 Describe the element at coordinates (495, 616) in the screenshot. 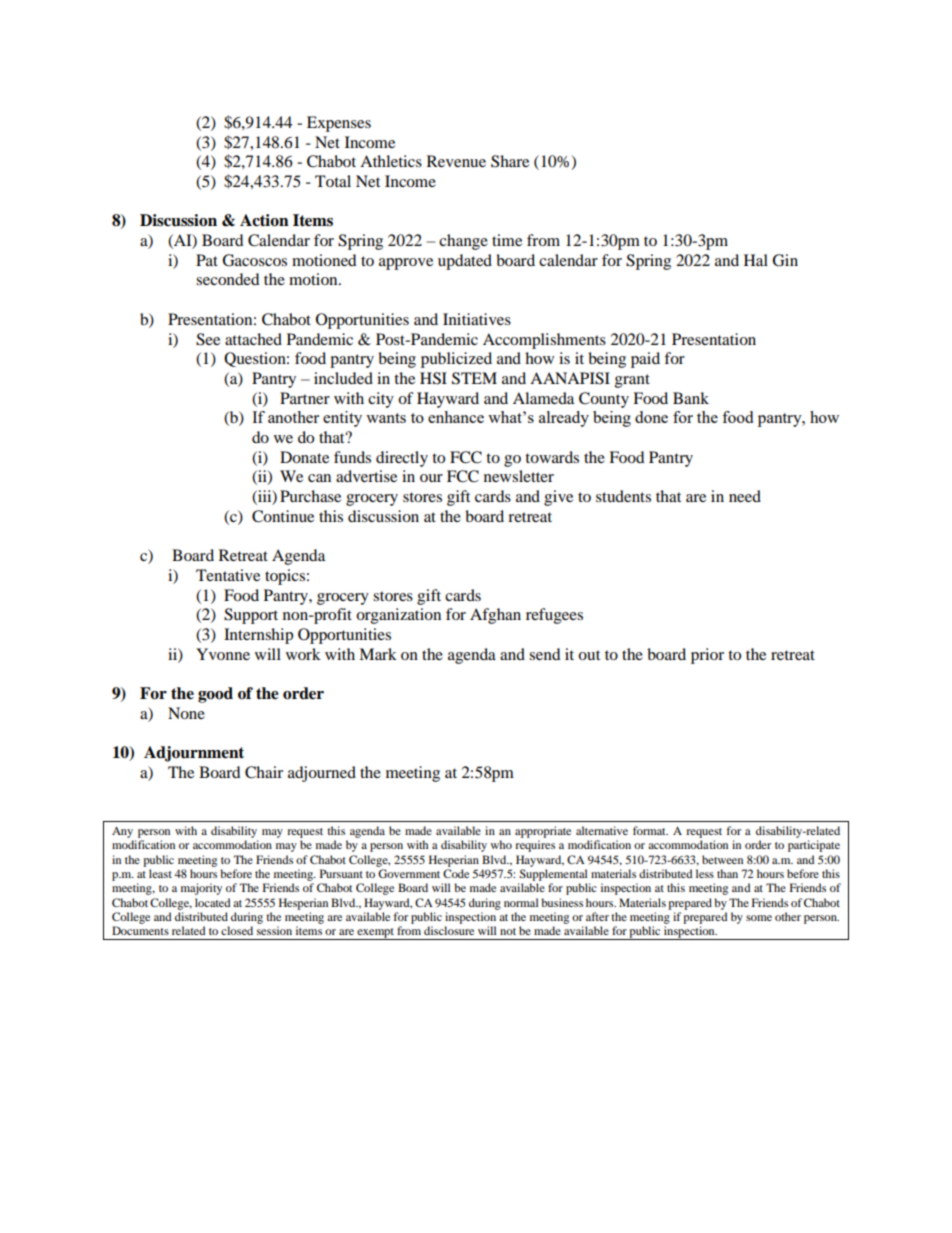

I see `Afghan` at that location.
